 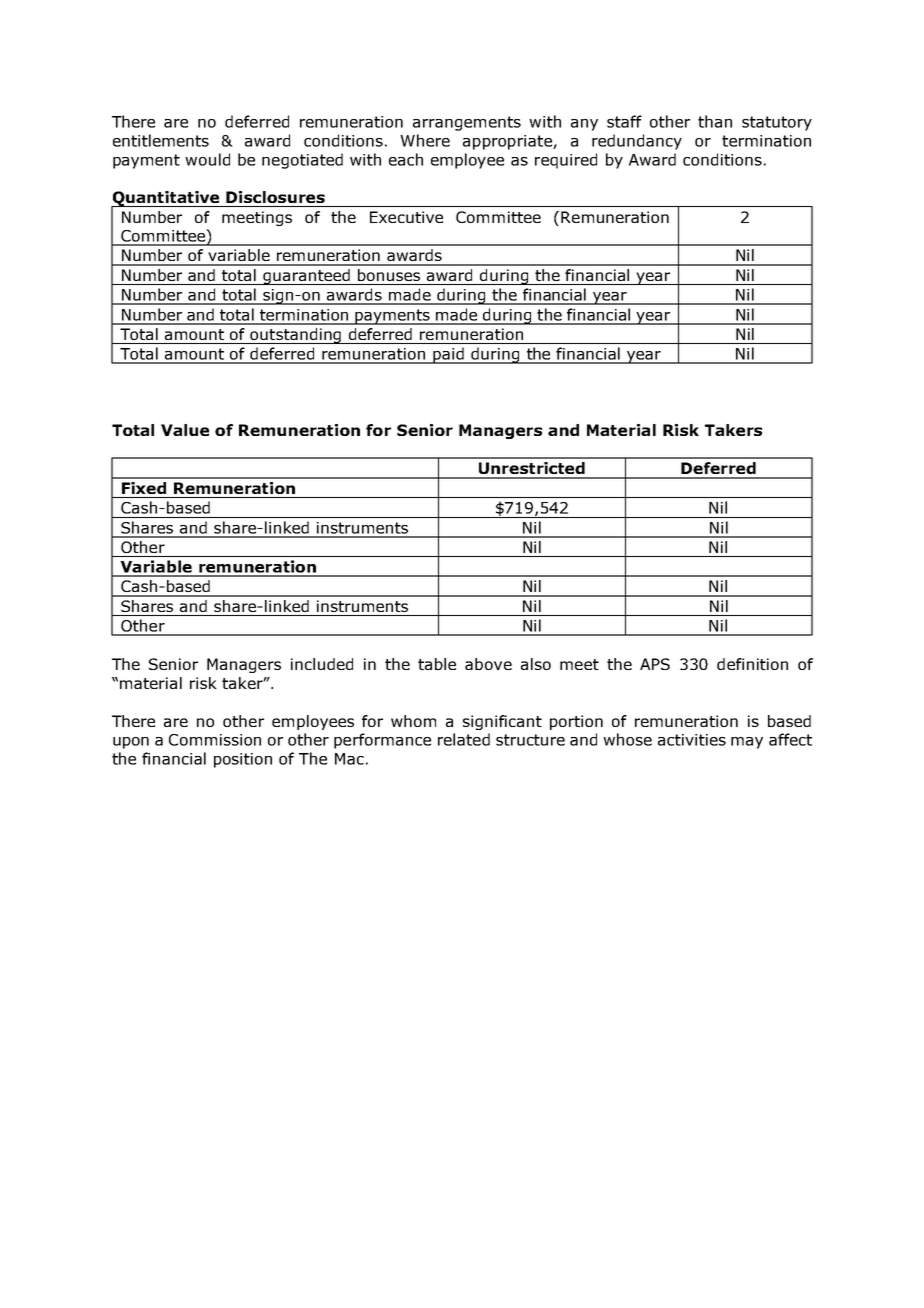 I want to click on Commission, so click(x=215, y=740).
